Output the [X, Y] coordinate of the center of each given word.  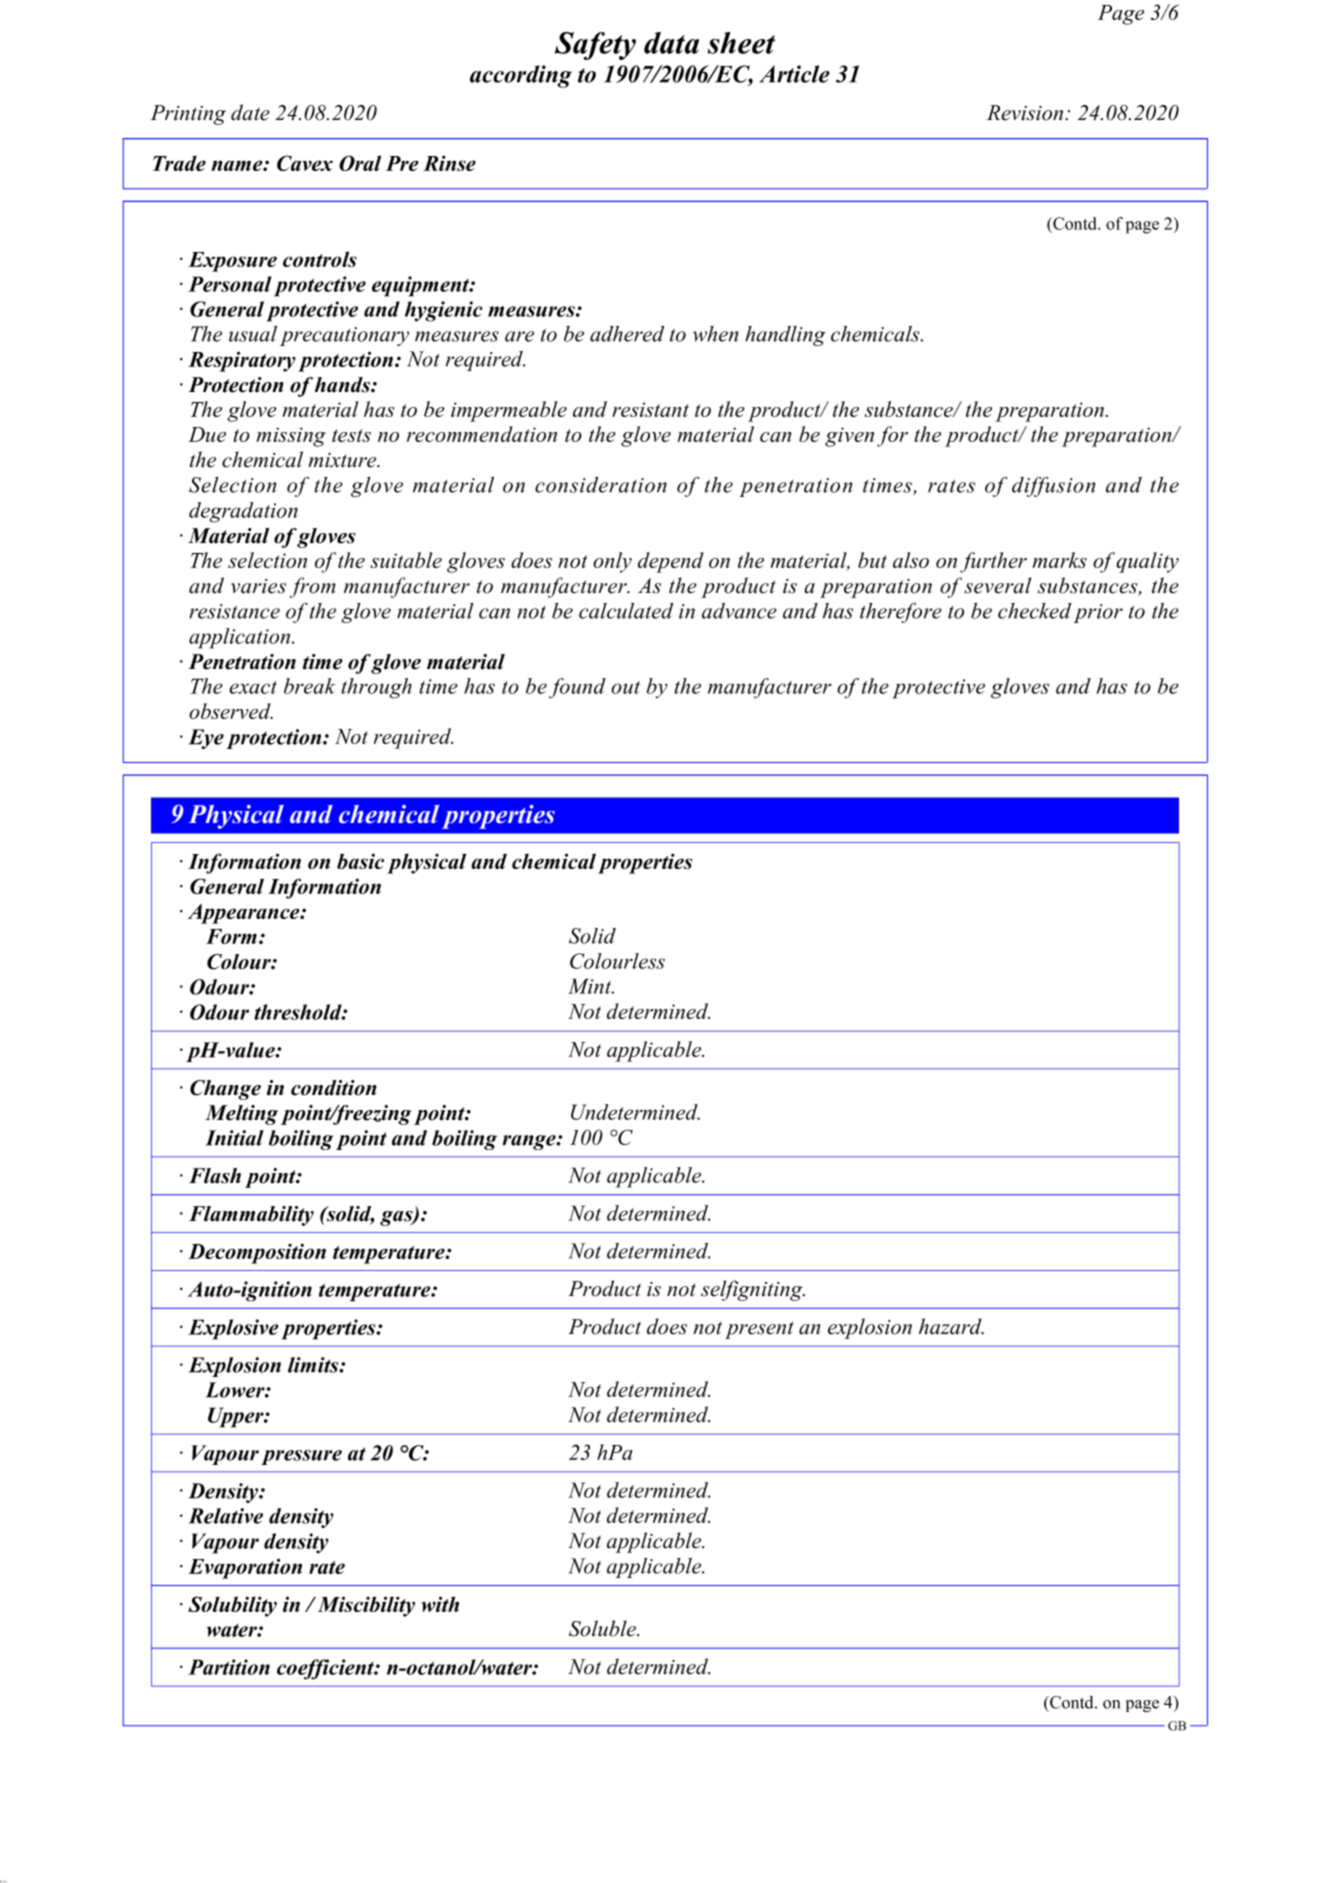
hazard [951, 1326]
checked [1034, 611]
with [440, 1604]
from [312, 587]
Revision [1026, 113]
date [250, 112]
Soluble [603, 1628]
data [671, 43]
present [759, 1330]
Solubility [232, 1606]
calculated [626, 611]
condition [334, 1088]
